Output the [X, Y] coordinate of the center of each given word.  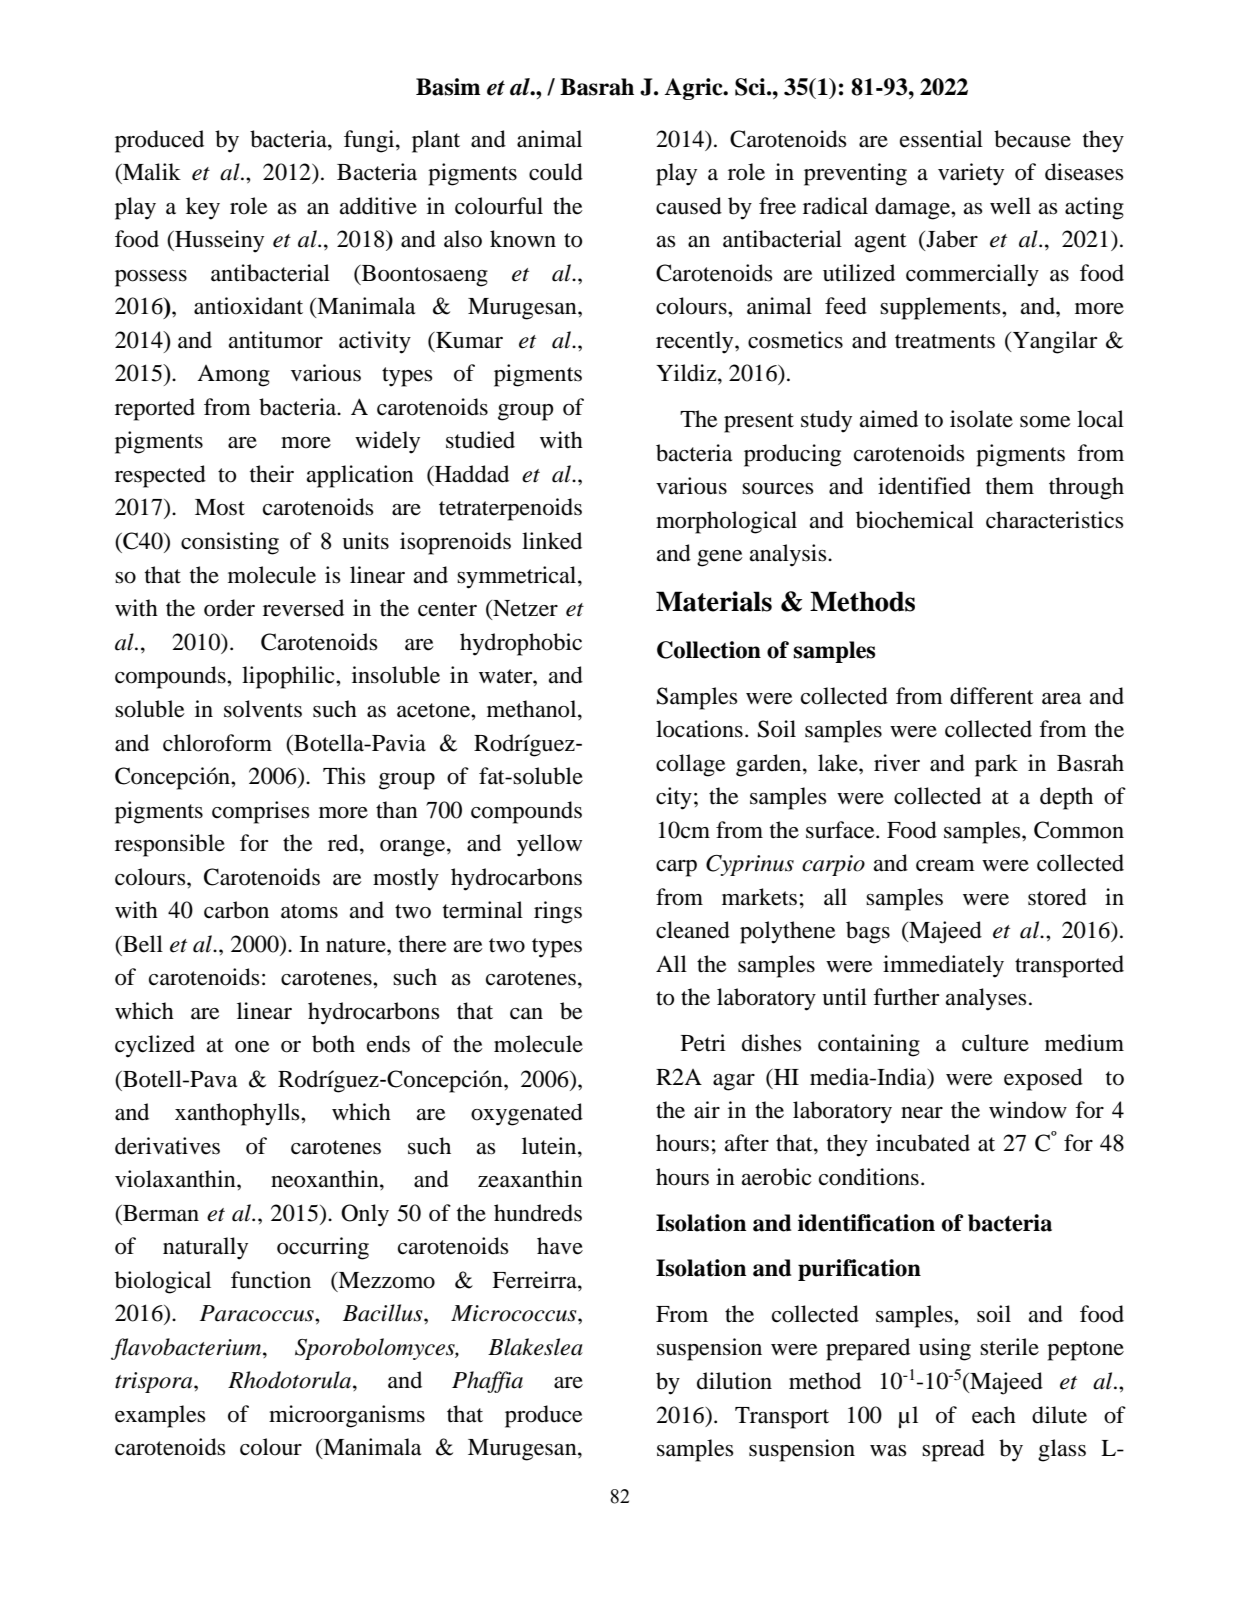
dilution [734, 1381]
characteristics [1055, 520]
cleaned [693, 930]
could [556, 172]
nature [357, 945]
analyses [986, 999]
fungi [370, 141]
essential [941, 139]
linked [552, 541]
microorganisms [347, 1416]
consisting [230, 543]
